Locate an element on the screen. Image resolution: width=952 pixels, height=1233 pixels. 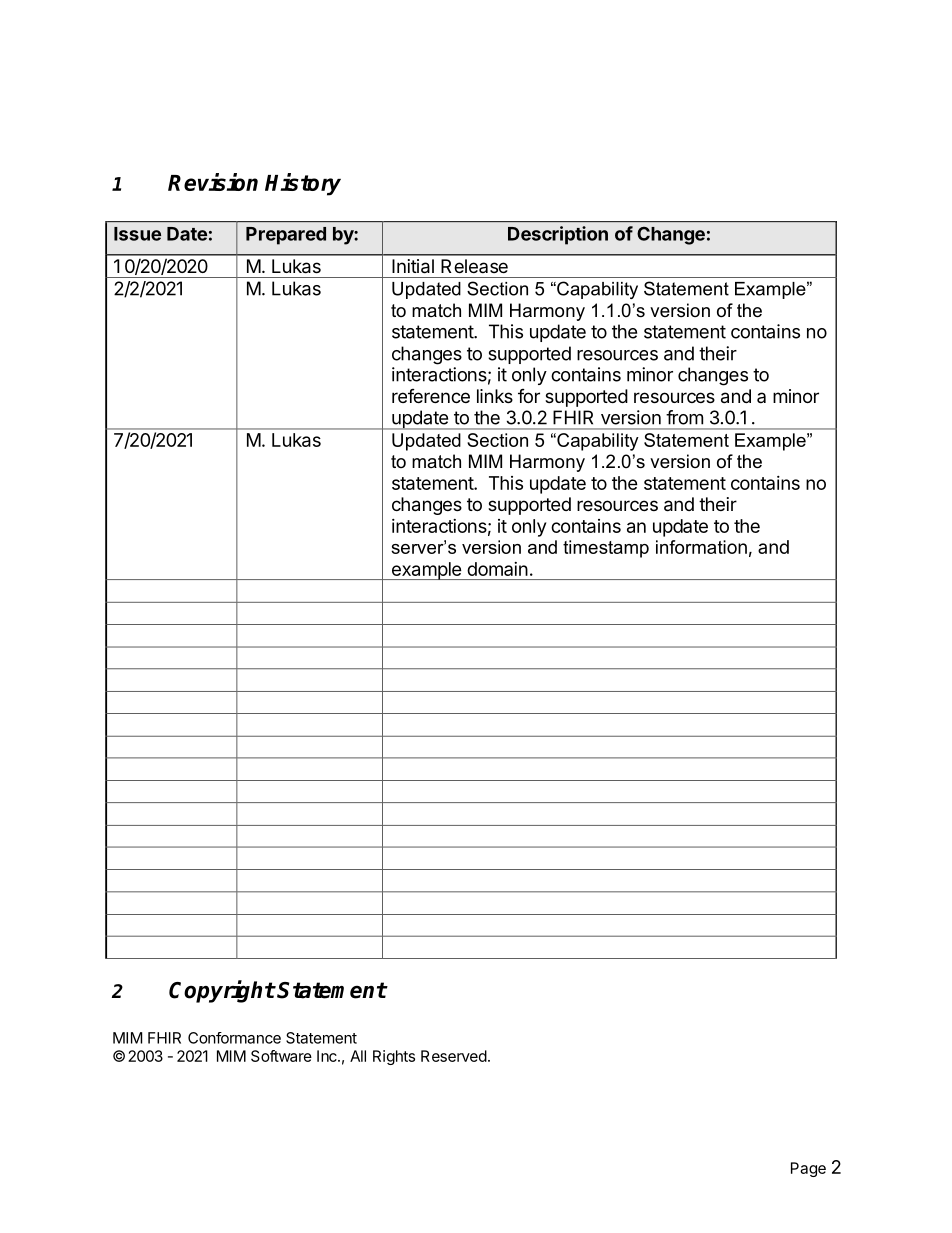
Reserved is located at coordinates (454, 1056).
